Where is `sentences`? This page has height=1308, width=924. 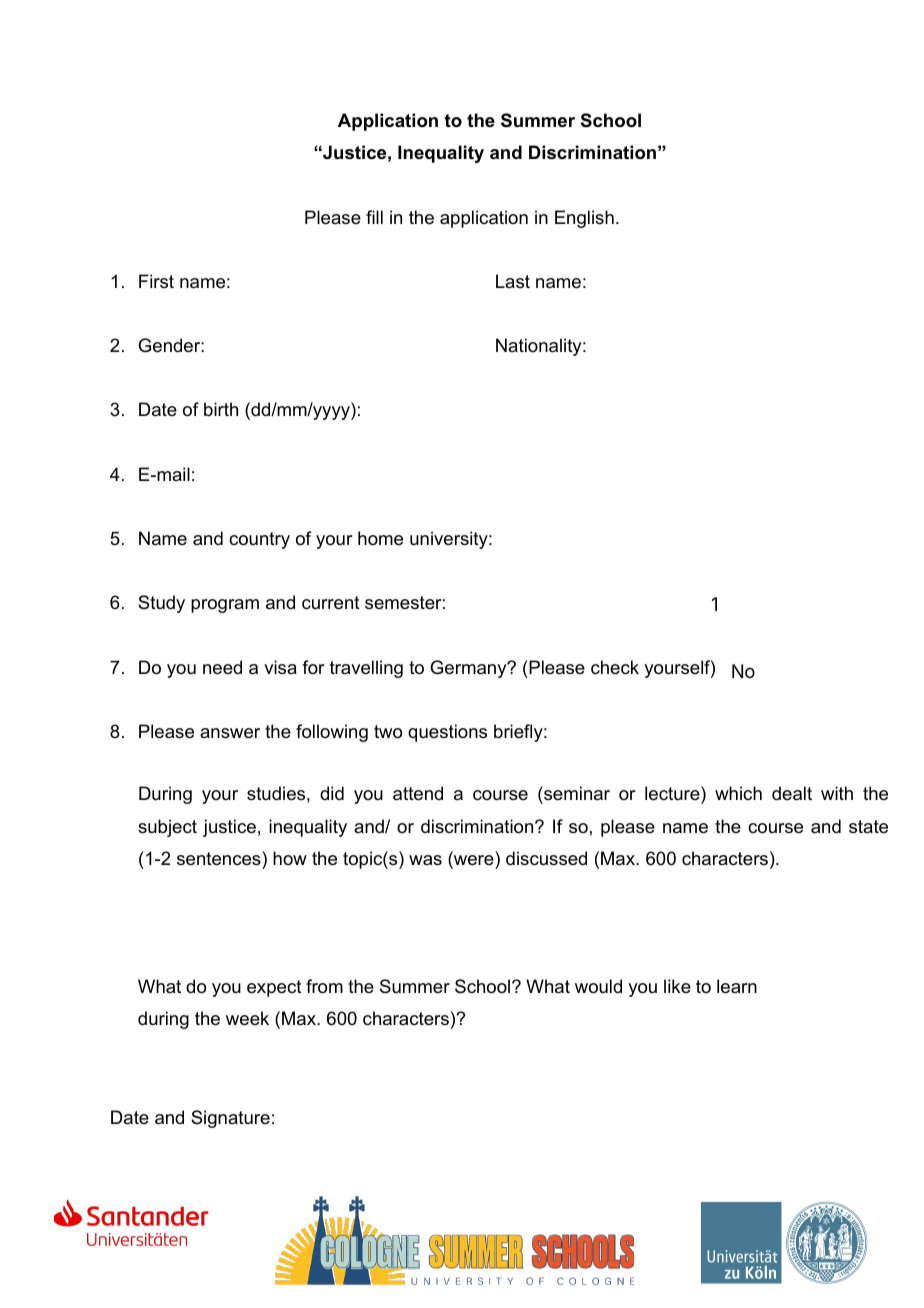 sentences is located at coordinates (220, 858).
